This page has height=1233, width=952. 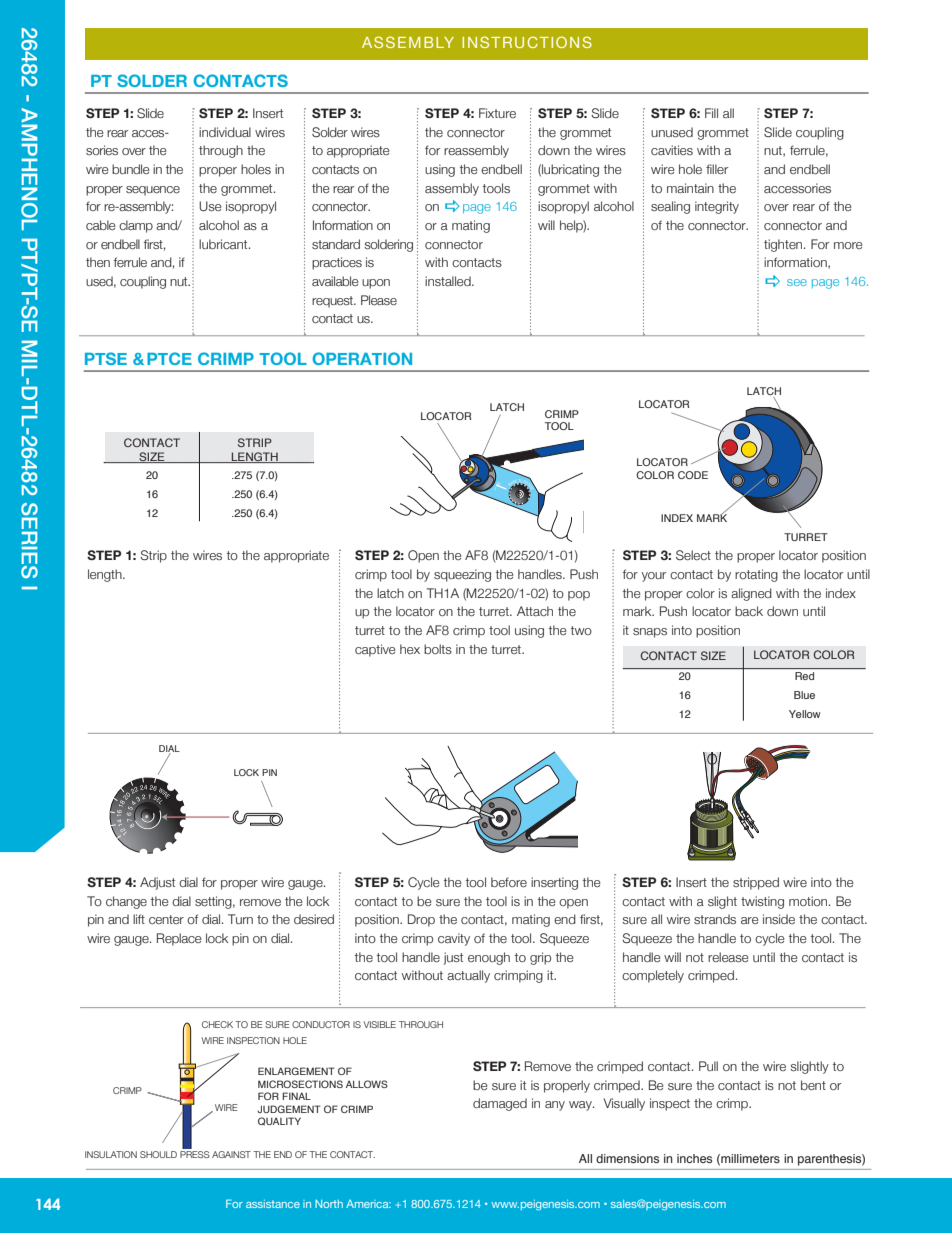 What do you see at coordinates (693, 475) in the page?
I see `CODE` at bounding box center [693, 475].
